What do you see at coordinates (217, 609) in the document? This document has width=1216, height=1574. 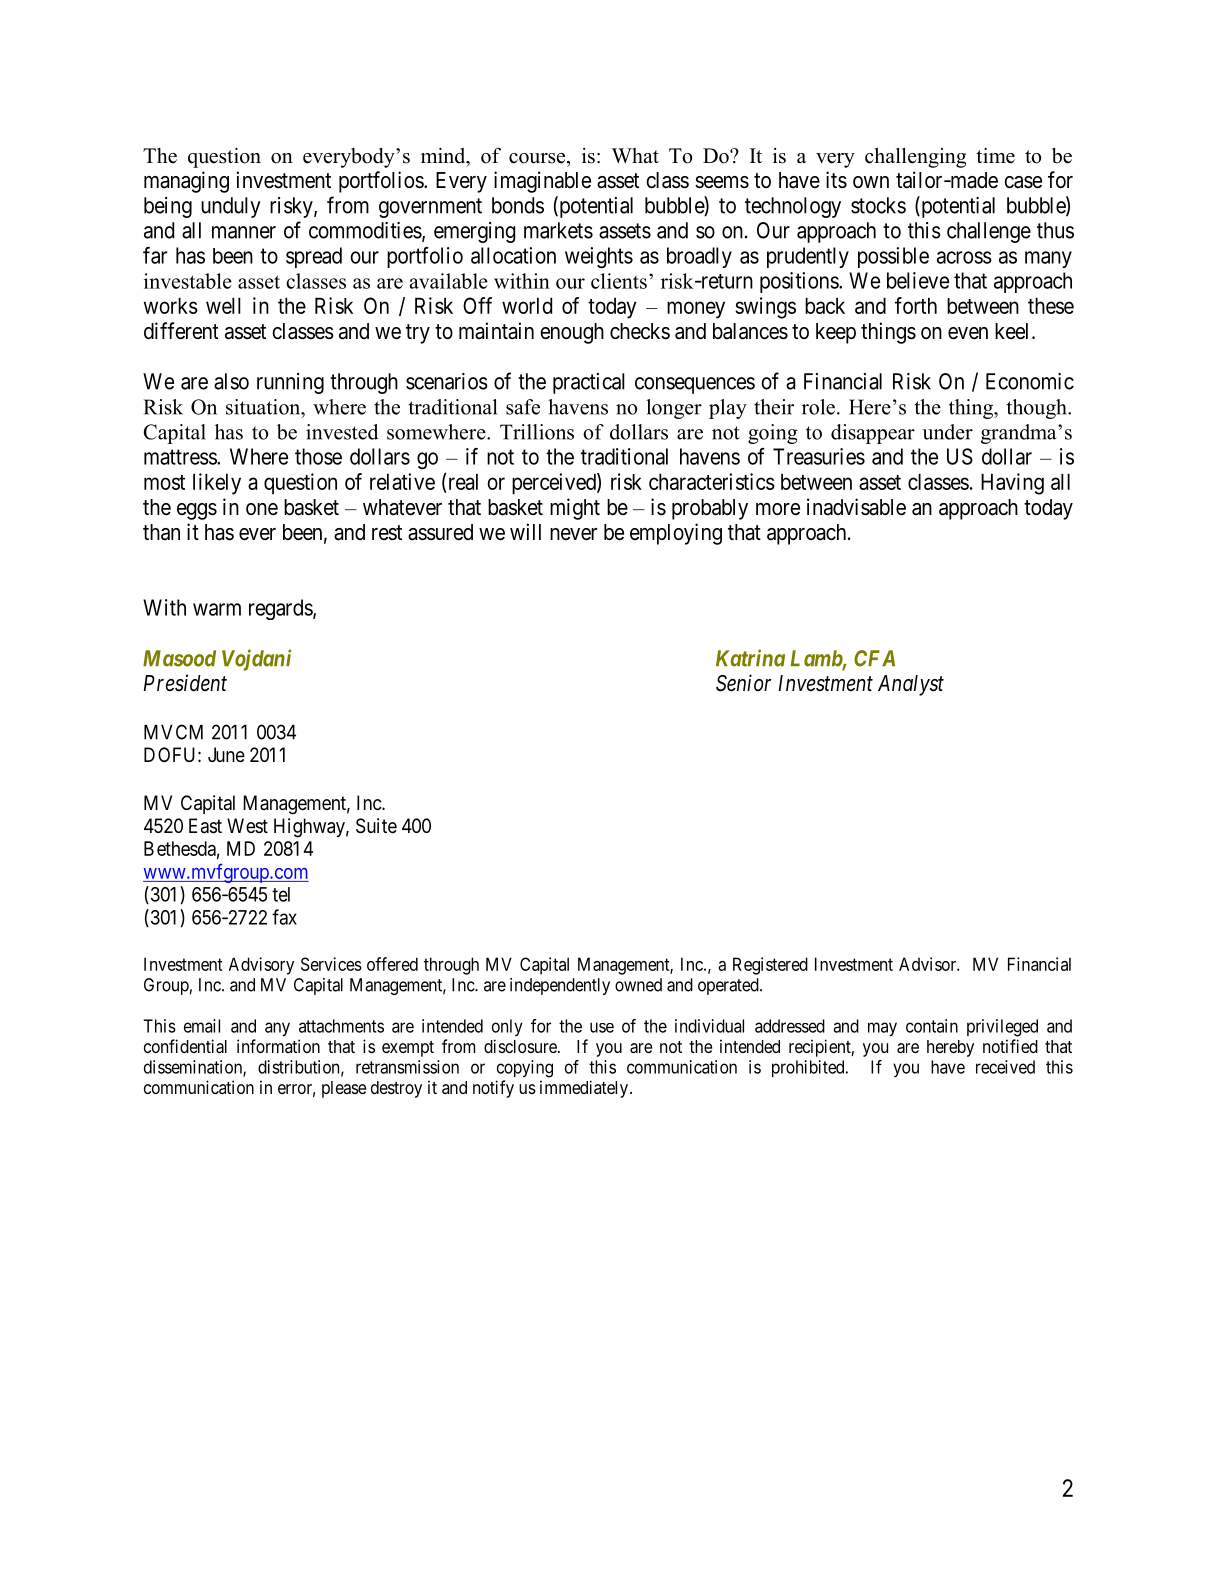 I see `warm` at bounding box center [217, 609].
